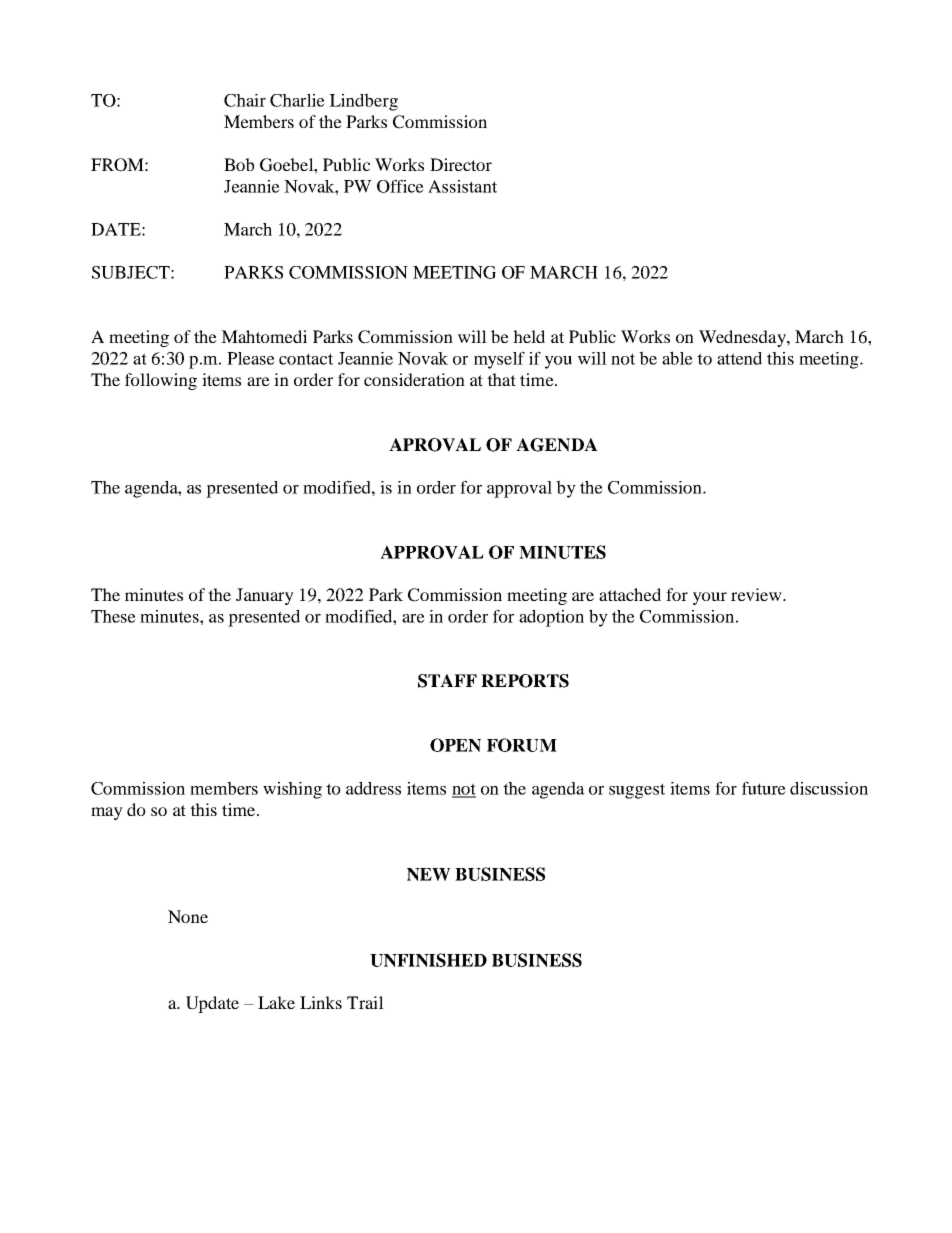  Describe the element at coordinates (757, 594) in the image. I see `review` at that location.
